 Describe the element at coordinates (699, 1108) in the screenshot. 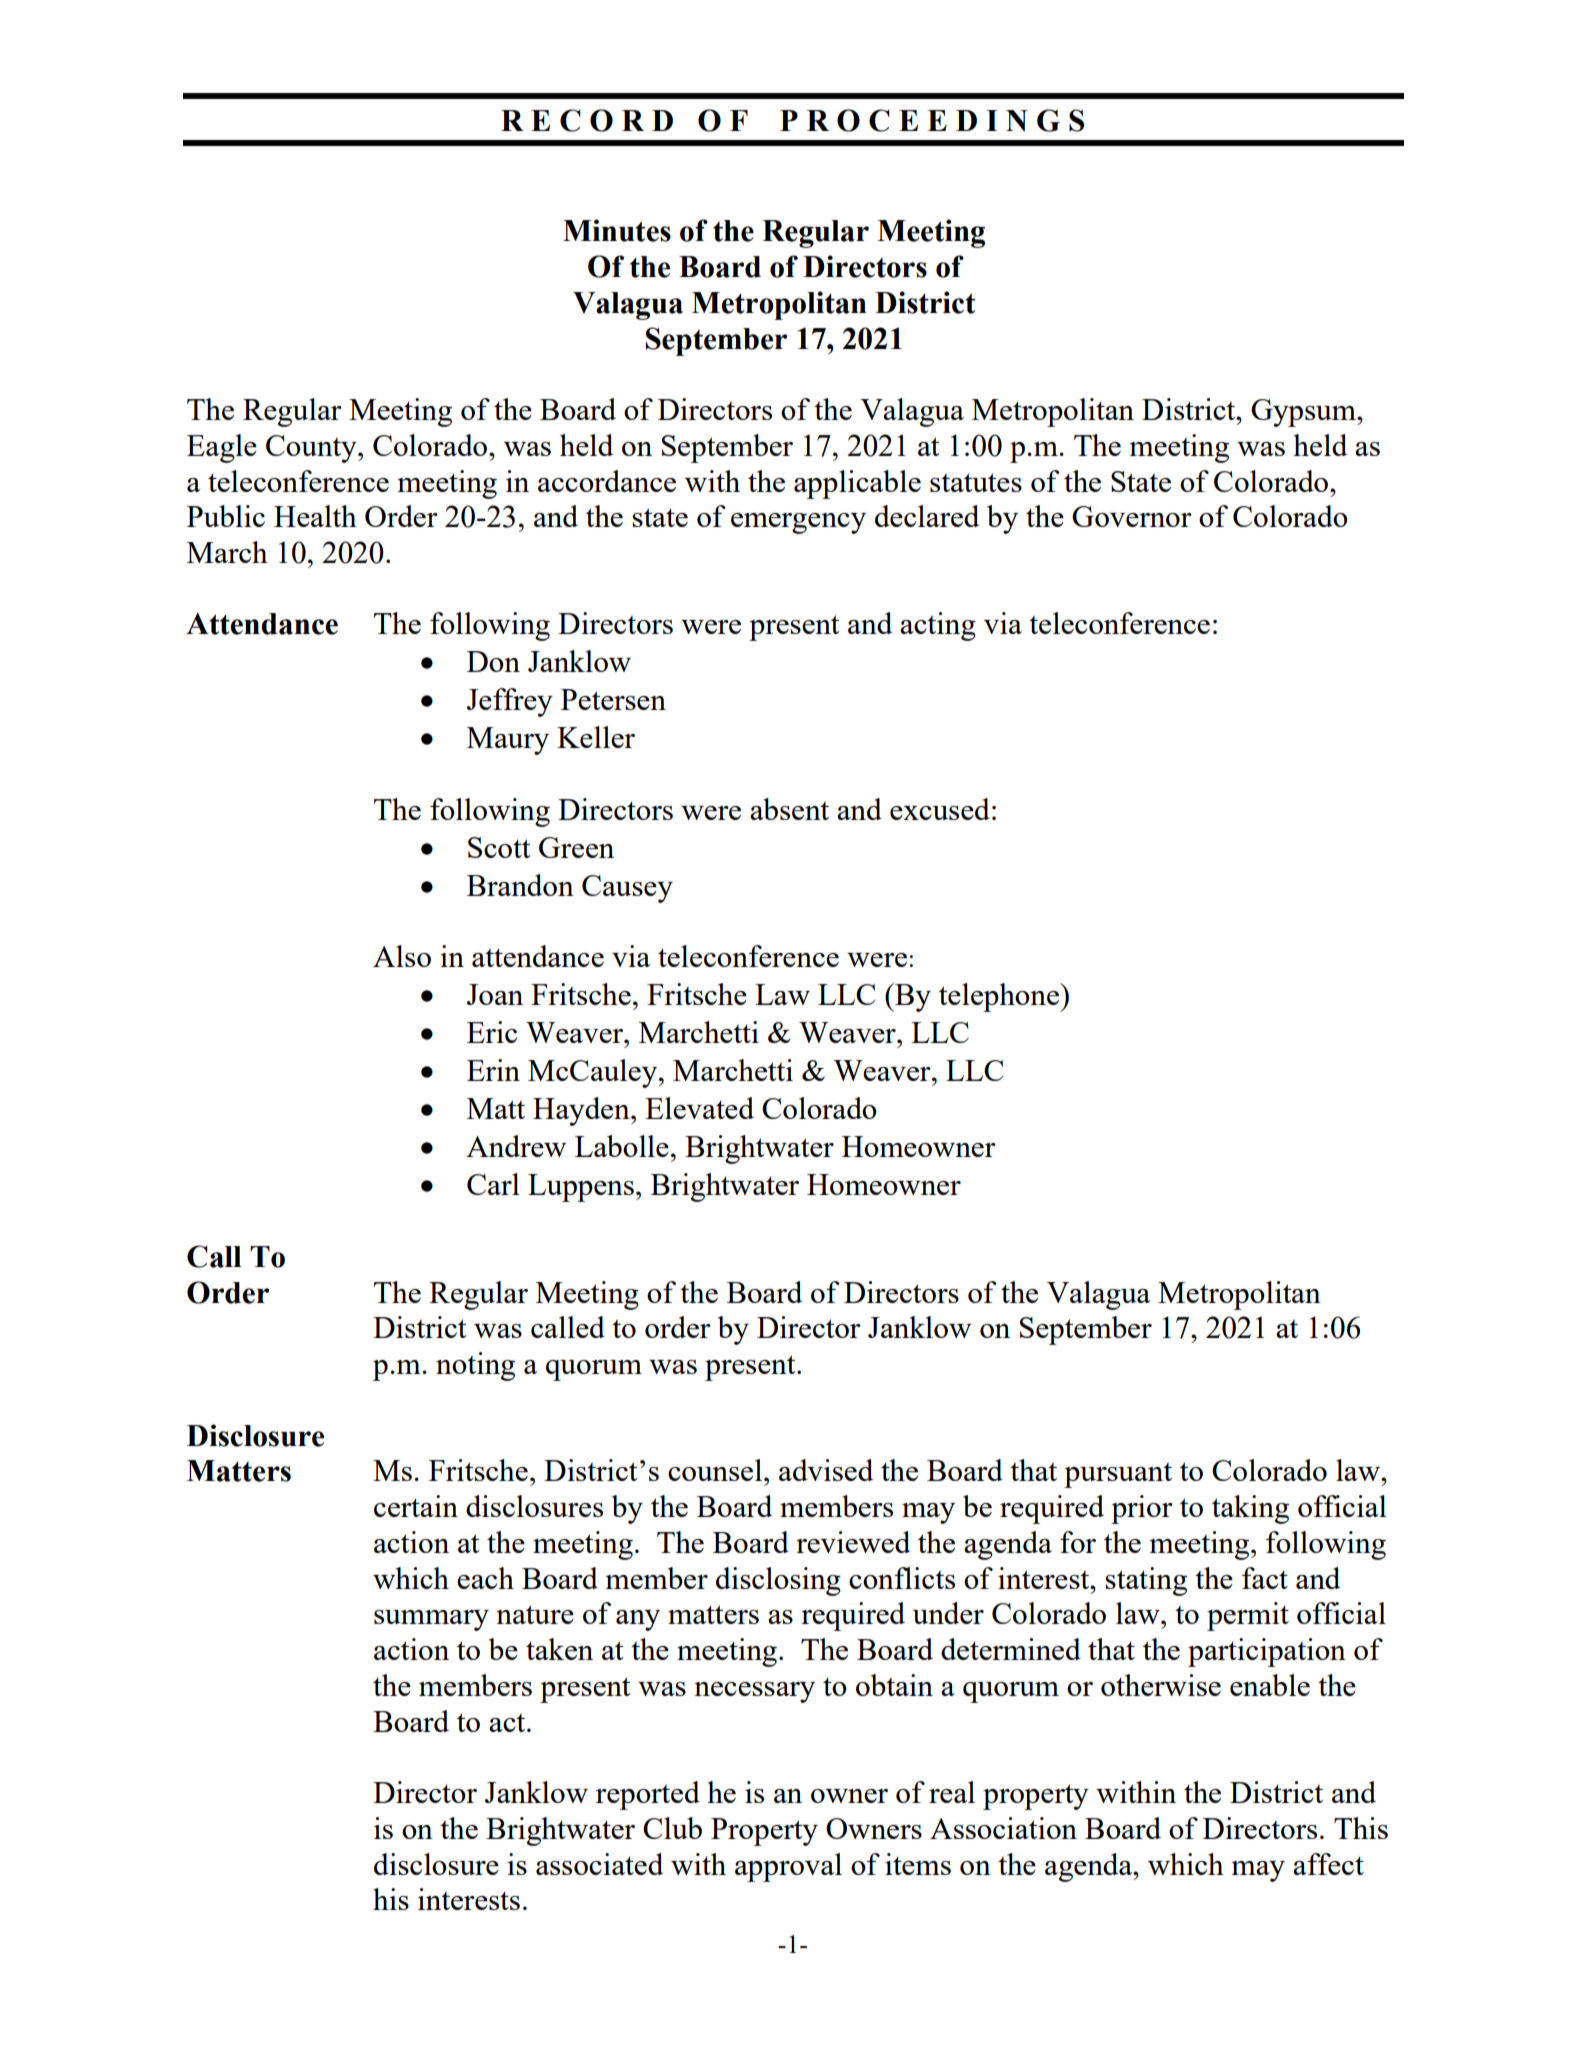

I see `Elevated` at that location.
